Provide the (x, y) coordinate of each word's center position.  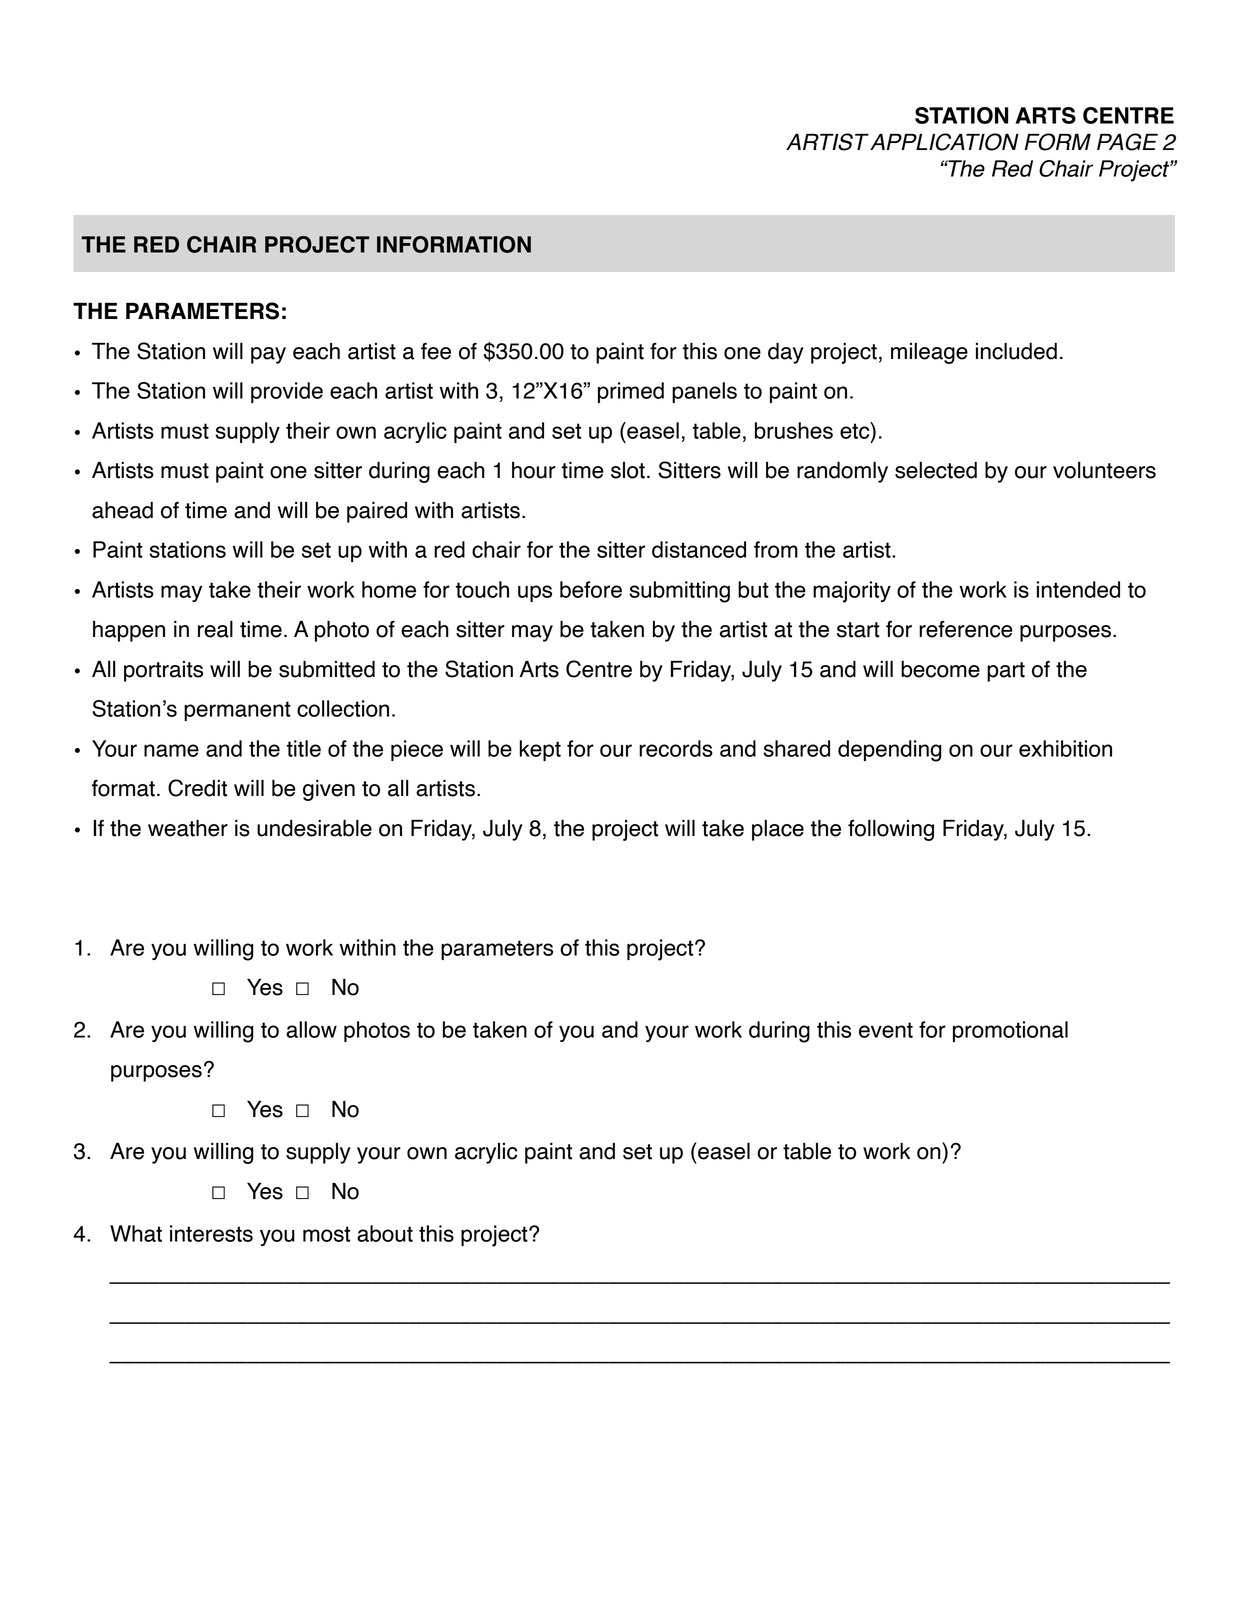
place (778, 830)
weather (188, 828)
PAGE (1127, 142)
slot (628, 470)
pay (268, 355)
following (891, 830)
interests (211, 1233)
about (385, 1233)
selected (936, 470)
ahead (122, 510)
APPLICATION (944, 142)
